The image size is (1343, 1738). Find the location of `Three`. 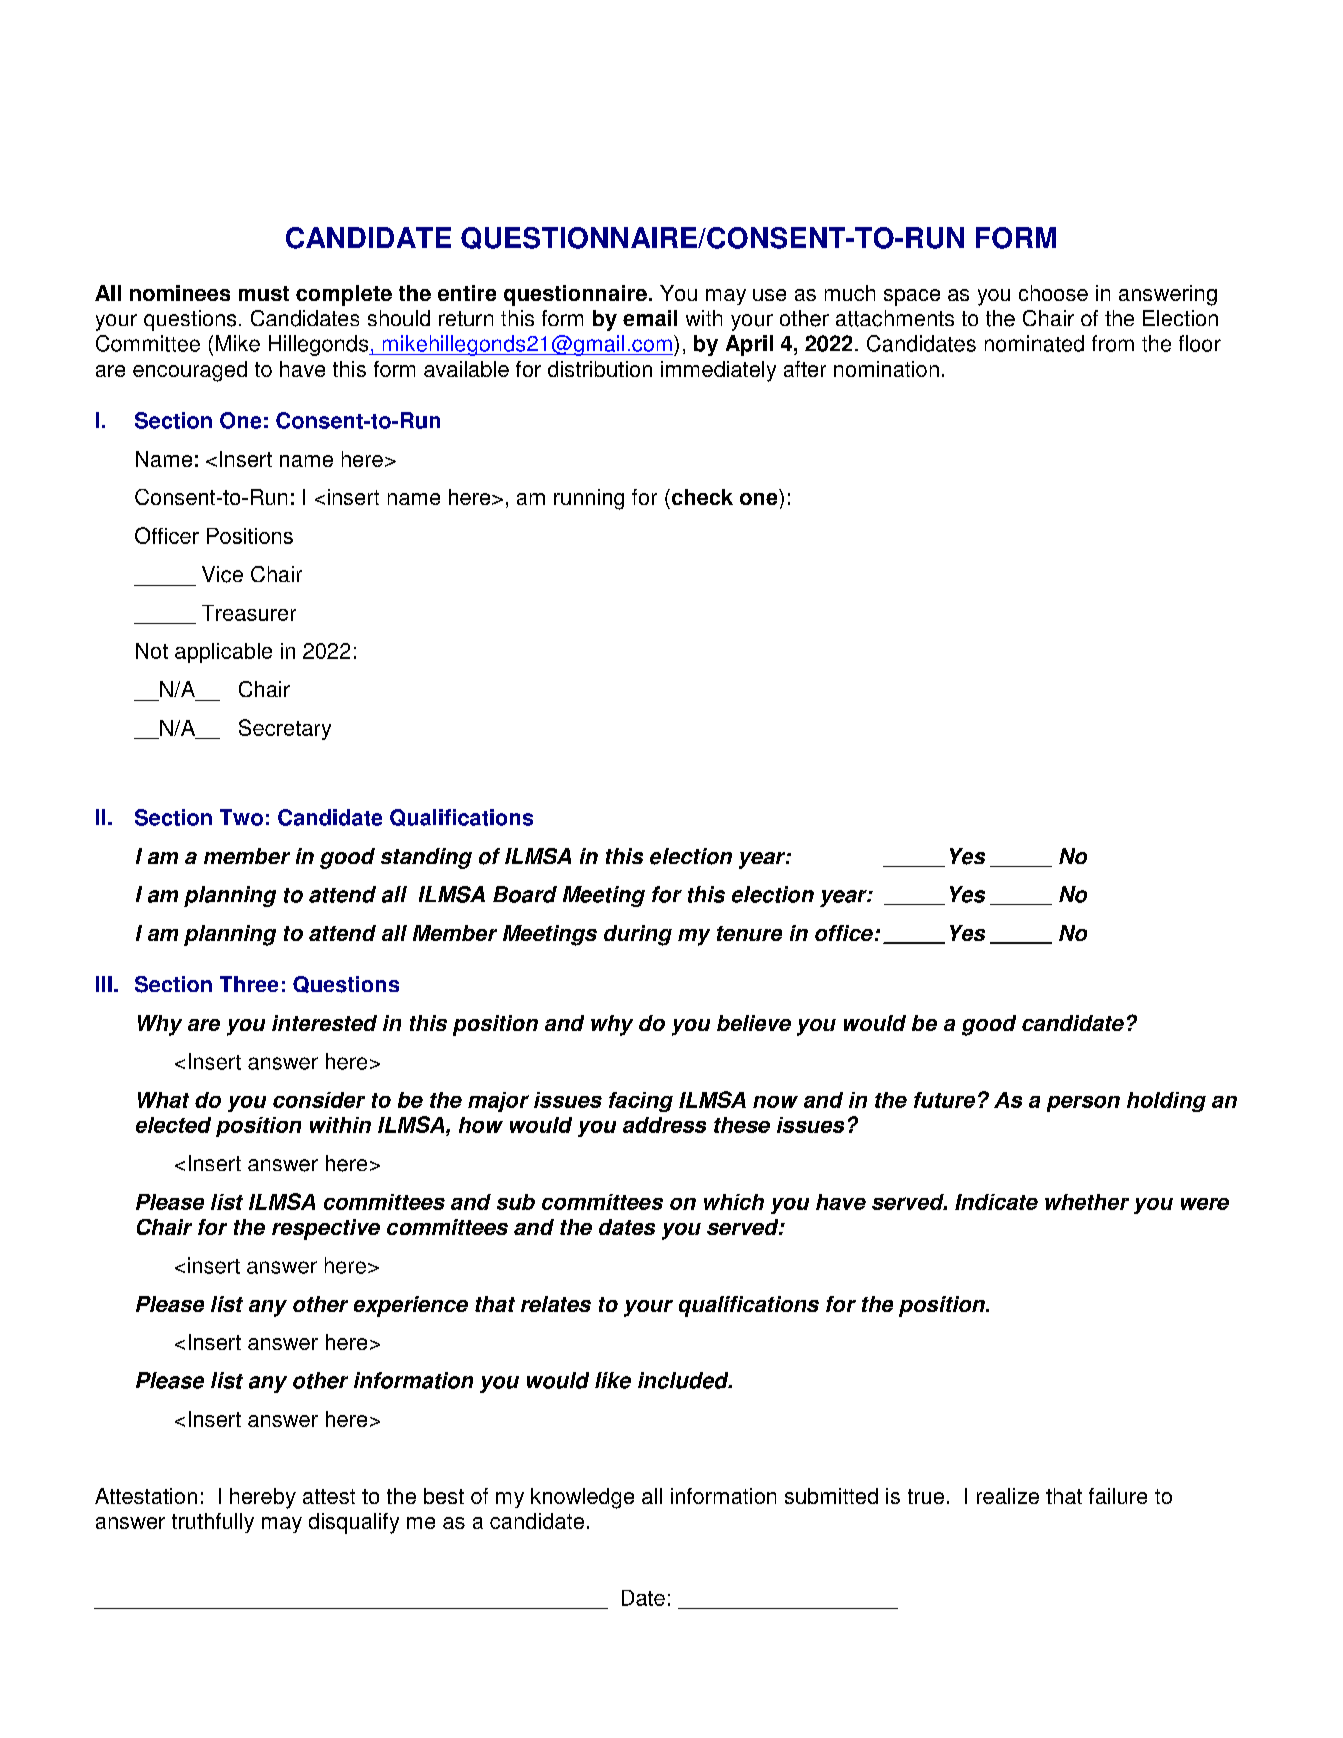

Three is located at coordinates (249, 984).
